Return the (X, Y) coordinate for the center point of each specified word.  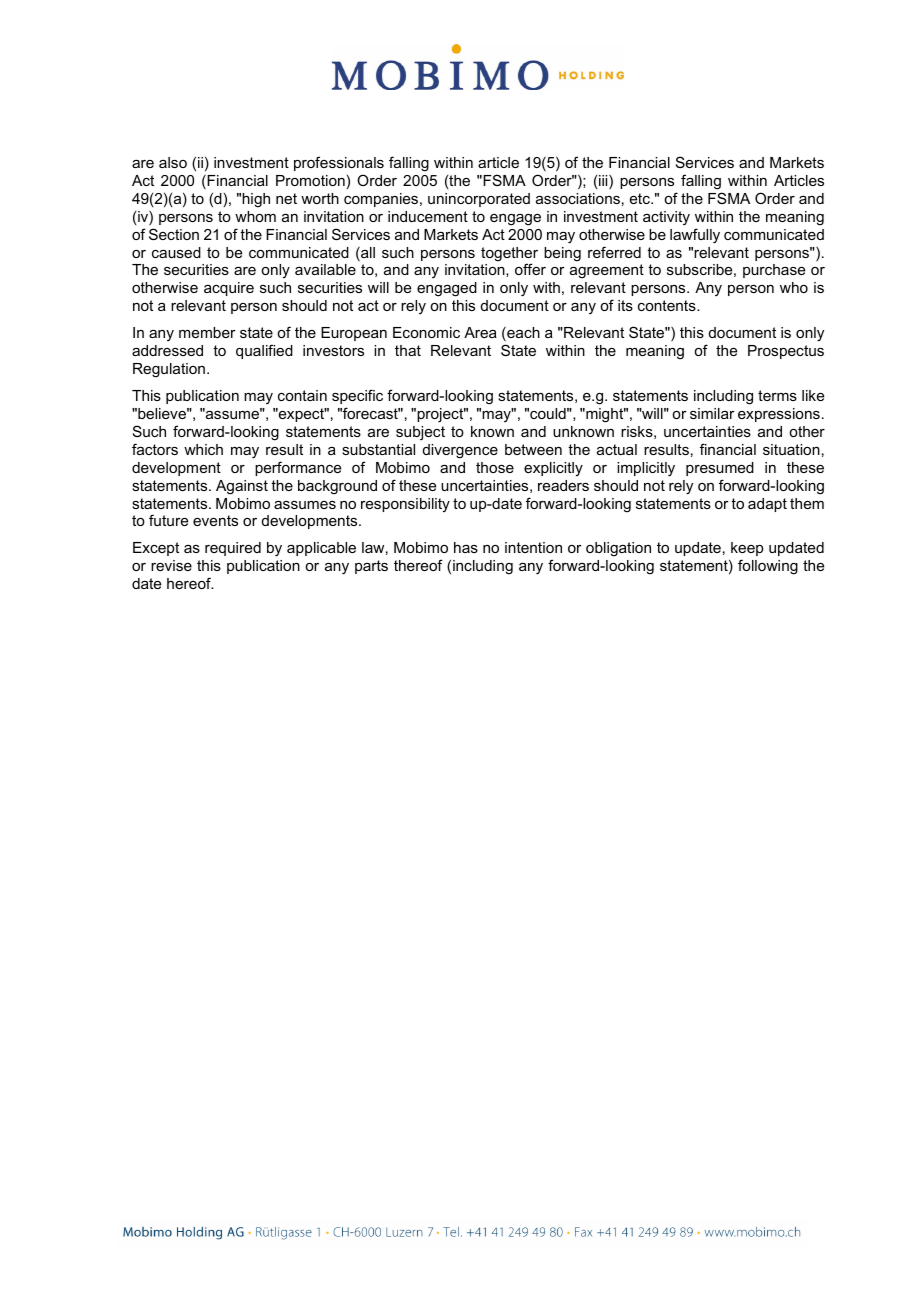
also (173, 162)
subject (420, 433)
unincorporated (479, 200)
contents (668, 305)
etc (641, 198)
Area (480, 332)
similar (712, 413)
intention (533, 547)
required (233, 549)
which (203, 449)
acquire (229, 289)
